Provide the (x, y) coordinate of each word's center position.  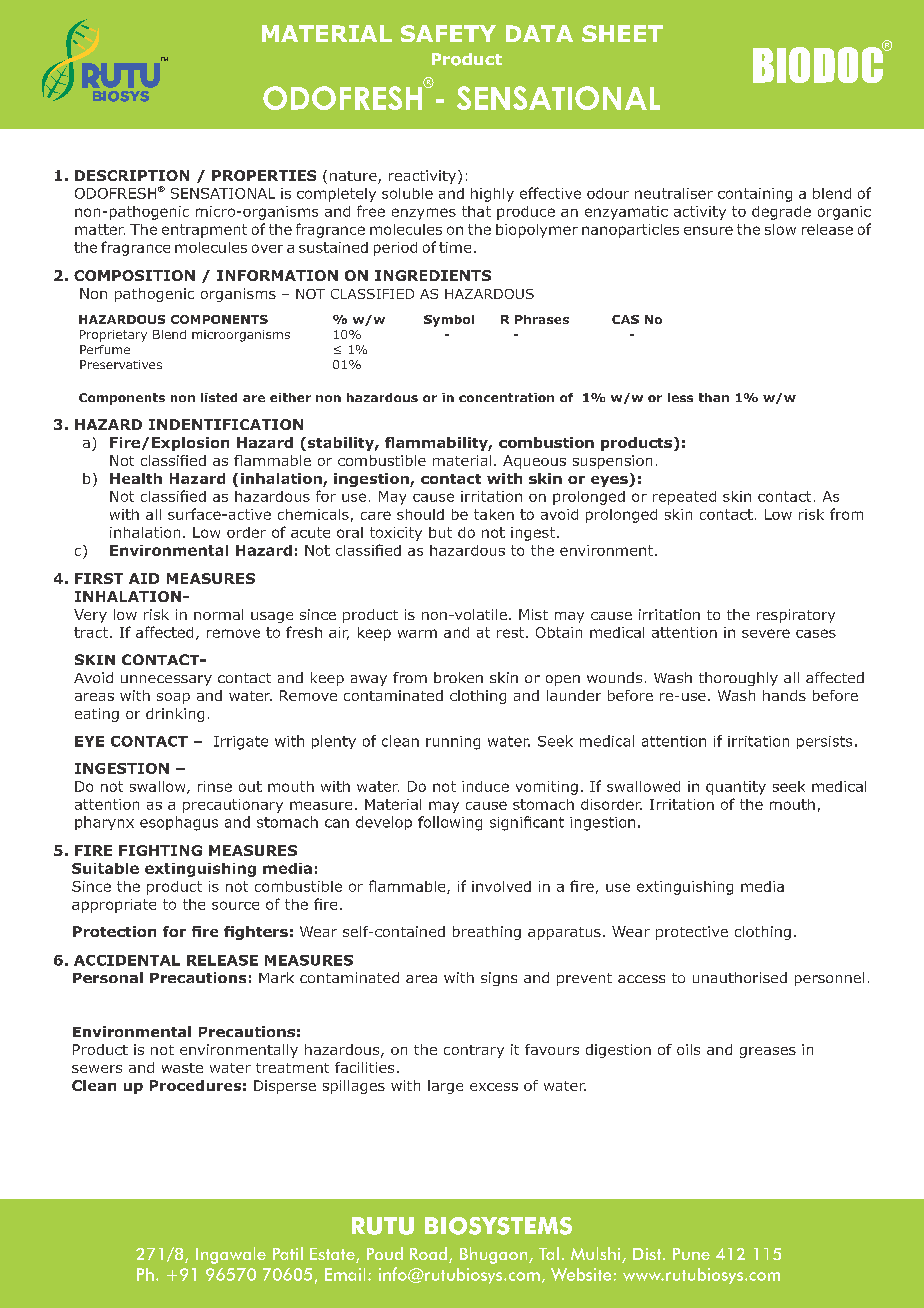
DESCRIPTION (132, 175)
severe (766, 633)
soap (173, 698)
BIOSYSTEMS (498, 1226)
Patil (288, 1253)
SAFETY (448, 33)
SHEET (622, 33)
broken (458, 677)
